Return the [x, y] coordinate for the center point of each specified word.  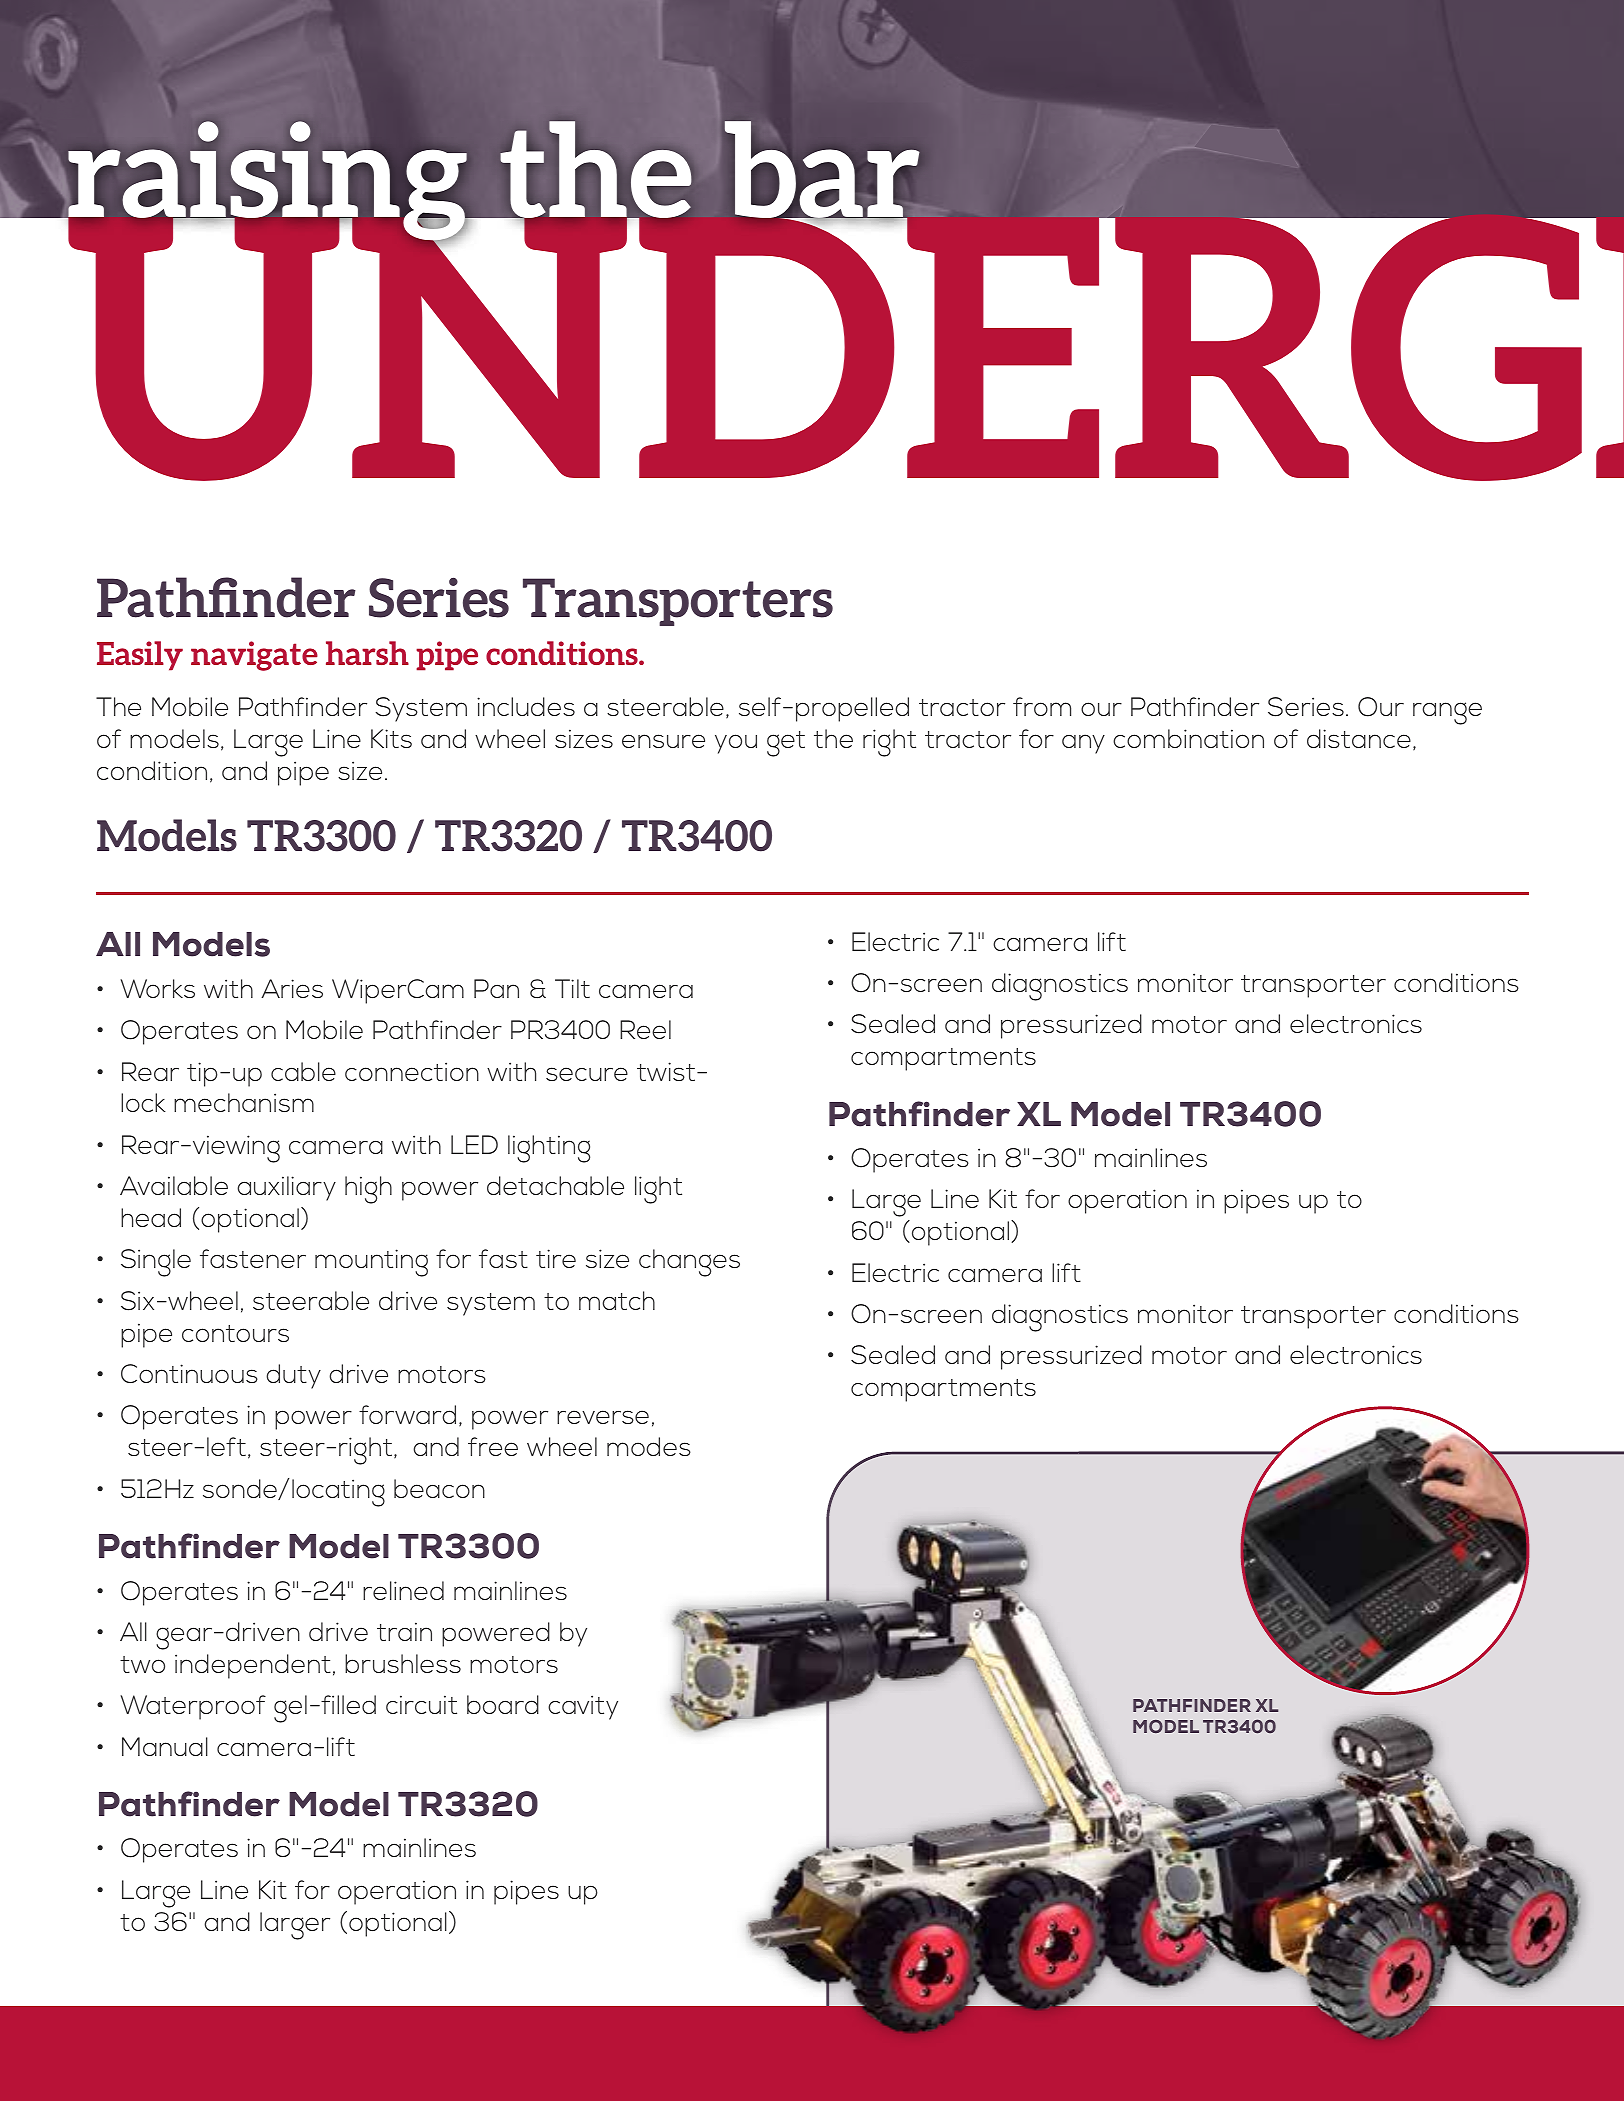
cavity [583, 1707]
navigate [254, 656]
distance [1360, 740]
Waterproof [193, 1707]
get [786, 744]
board [503, 1704]
